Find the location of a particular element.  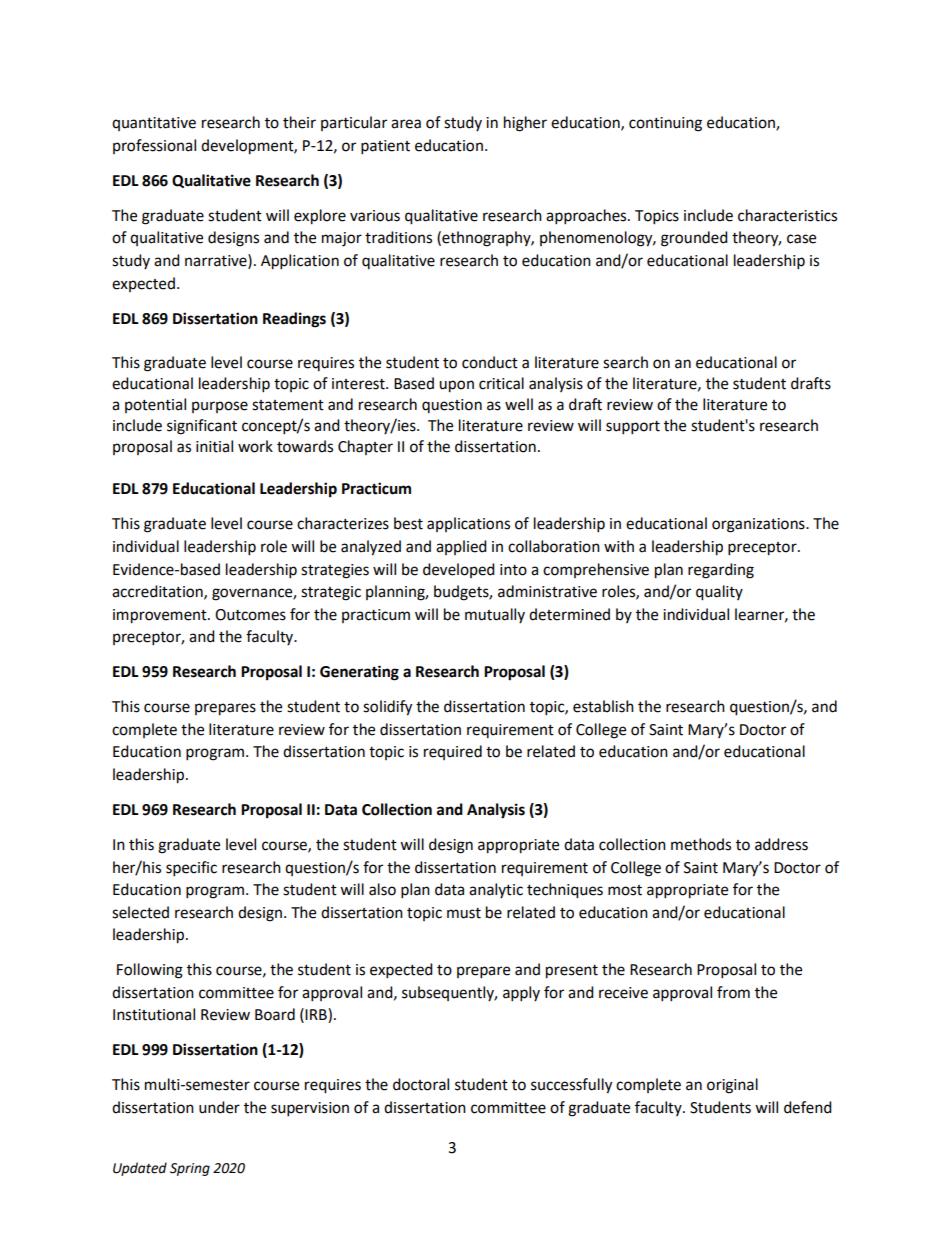

continuing is located at coordinates (665, 124).
